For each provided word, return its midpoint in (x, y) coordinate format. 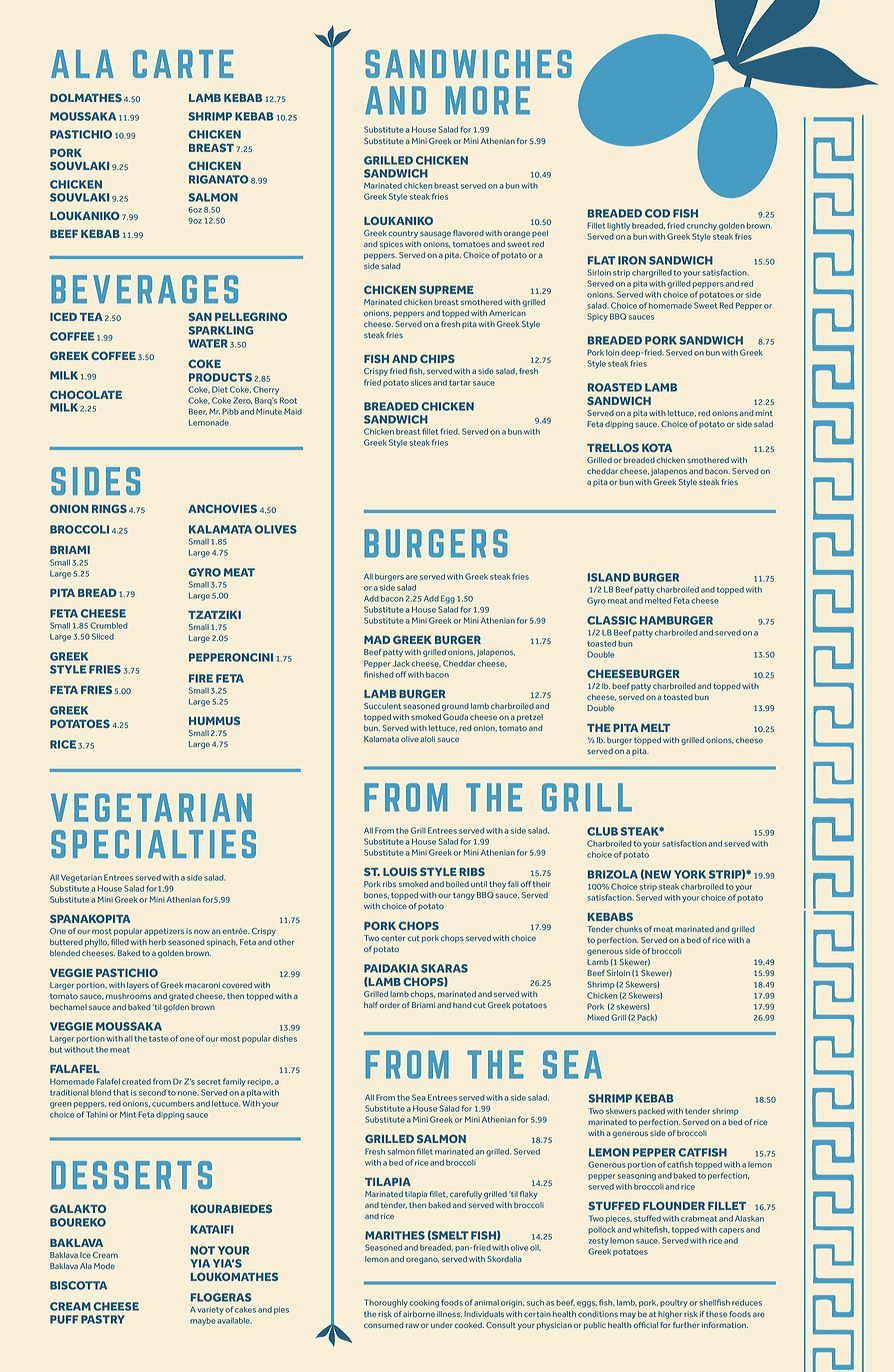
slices (421, 383)
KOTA (657, 447)
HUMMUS (214, 720)
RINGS (109, 508)
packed (651, 1112)
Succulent (382, 706)
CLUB (602, 831)
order (389, 1005)
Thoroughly (386, 1303)
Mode (104, 1266)
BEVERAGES (144, 289)
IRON (632, 260)
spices (391, 245)
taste (158, 1039)
